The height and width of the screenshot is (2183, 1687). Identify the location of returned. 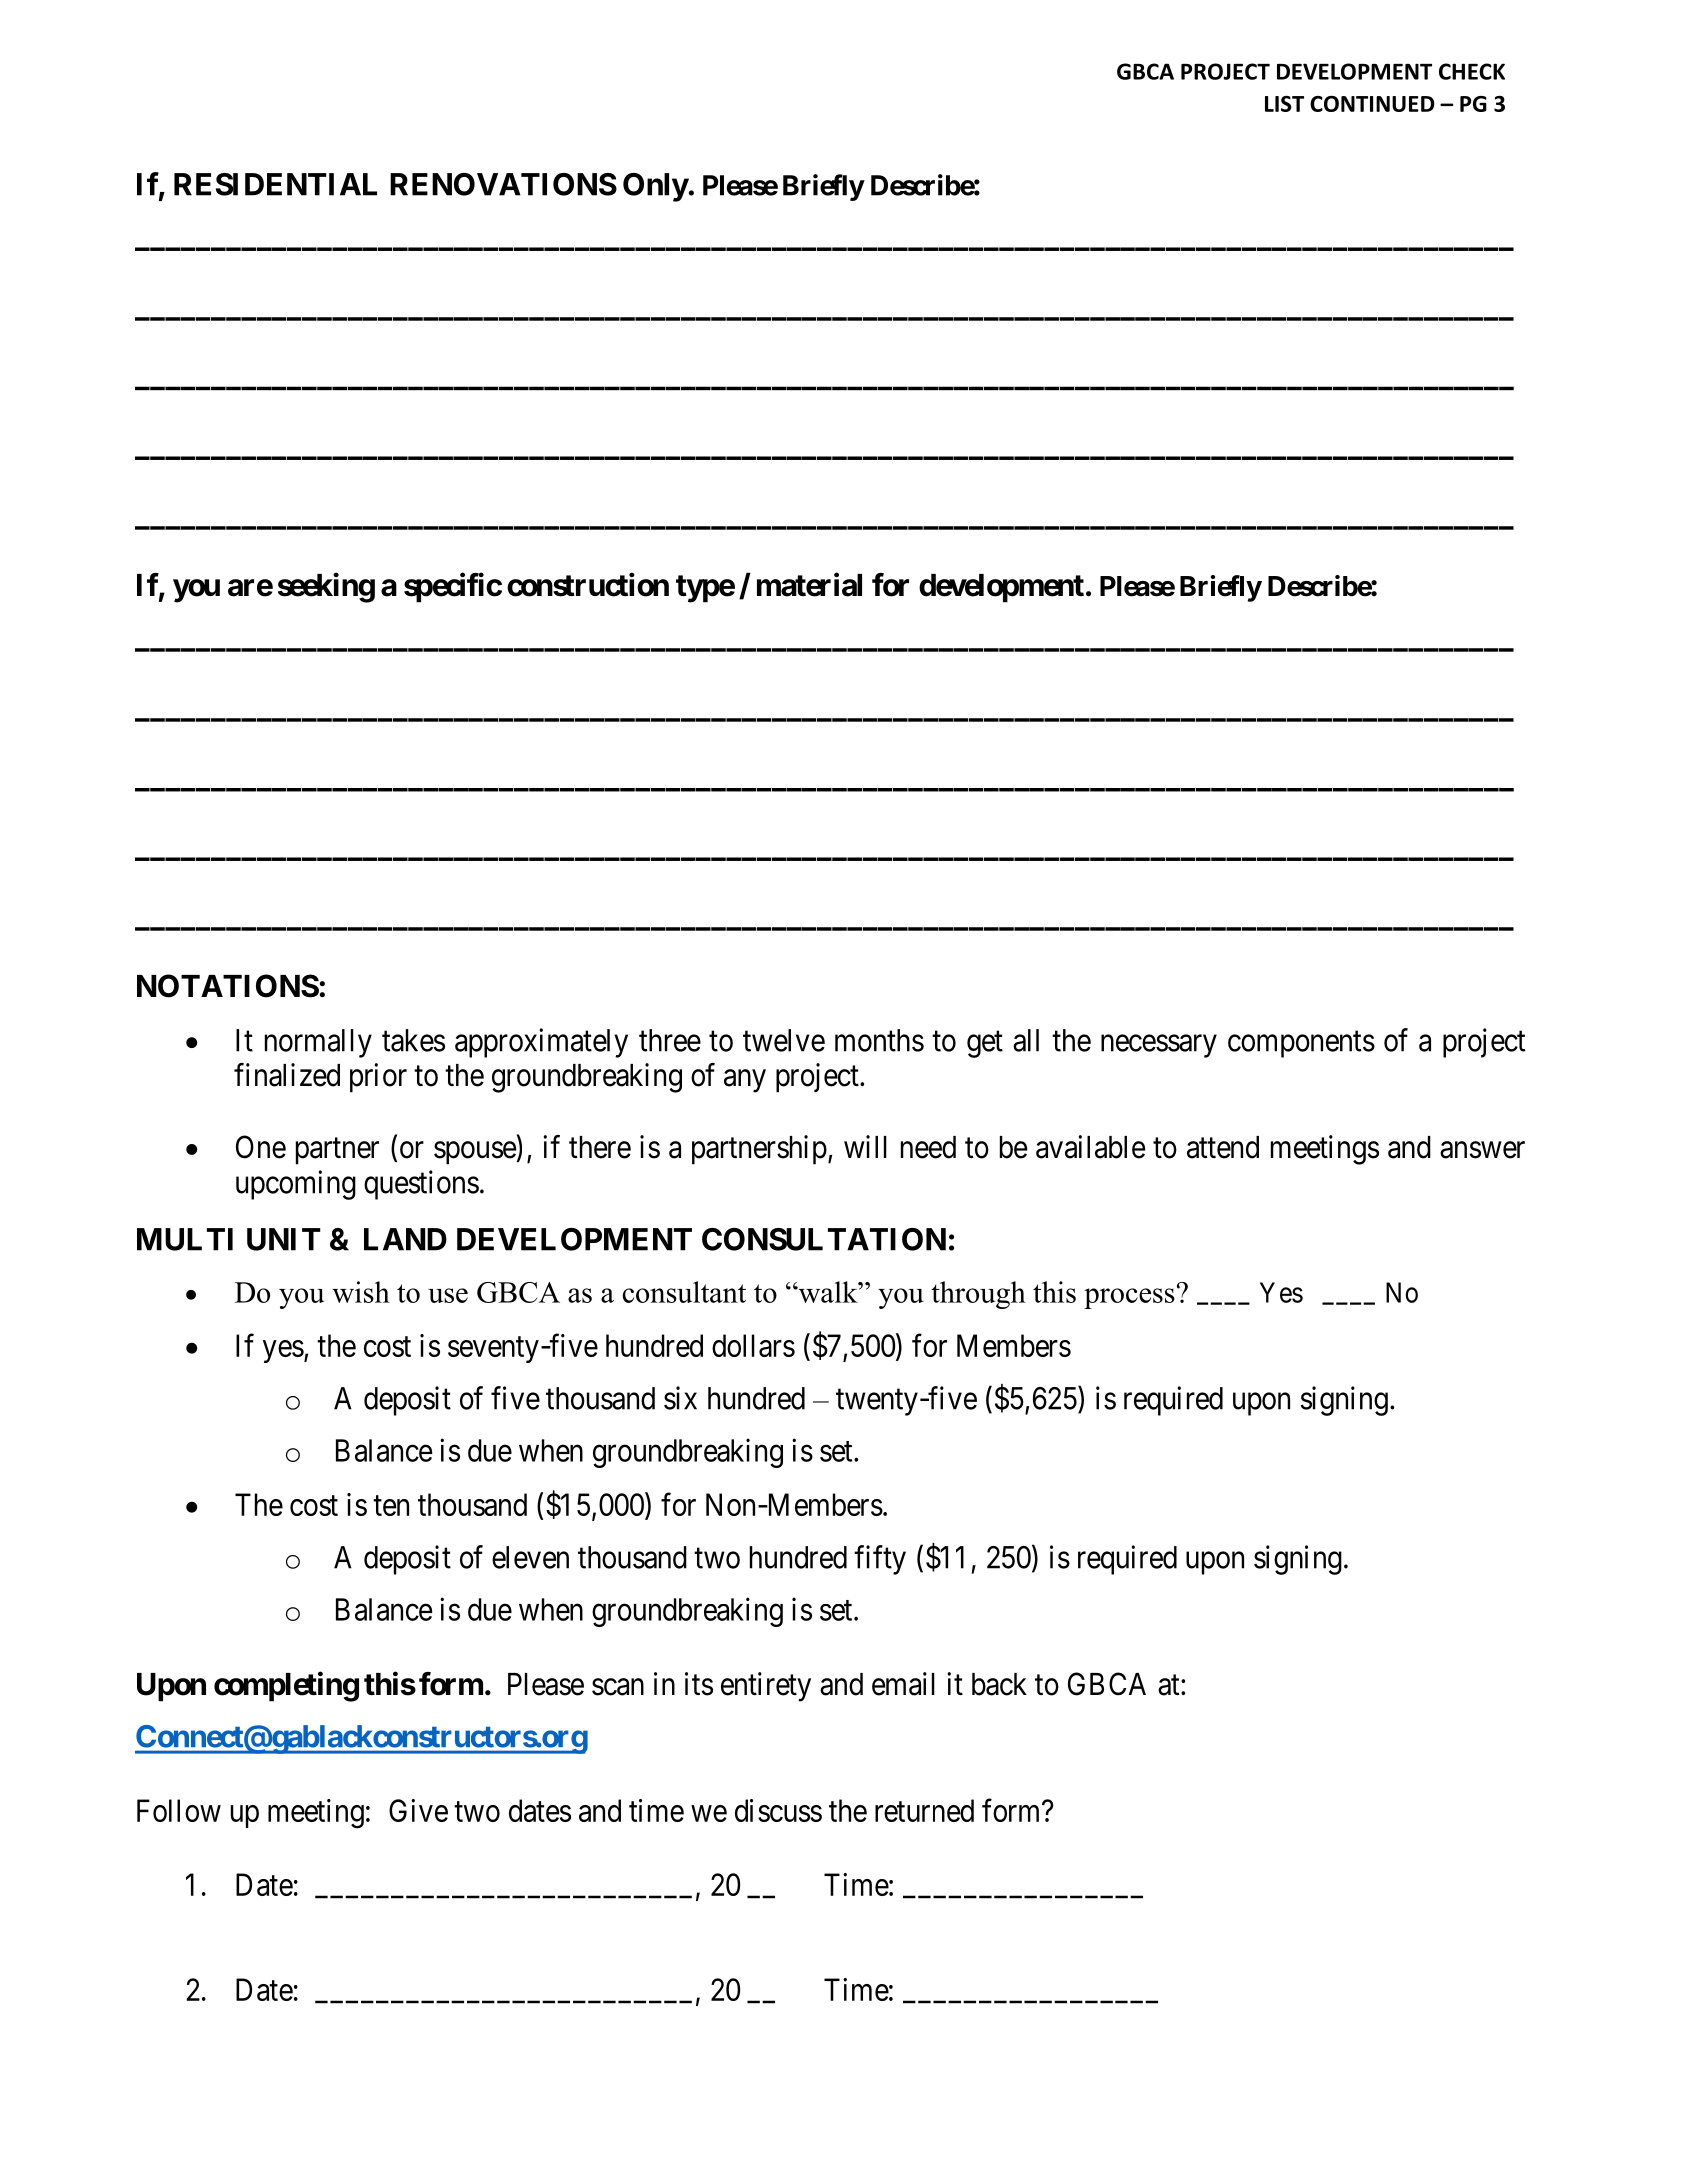
(924, 1810).
